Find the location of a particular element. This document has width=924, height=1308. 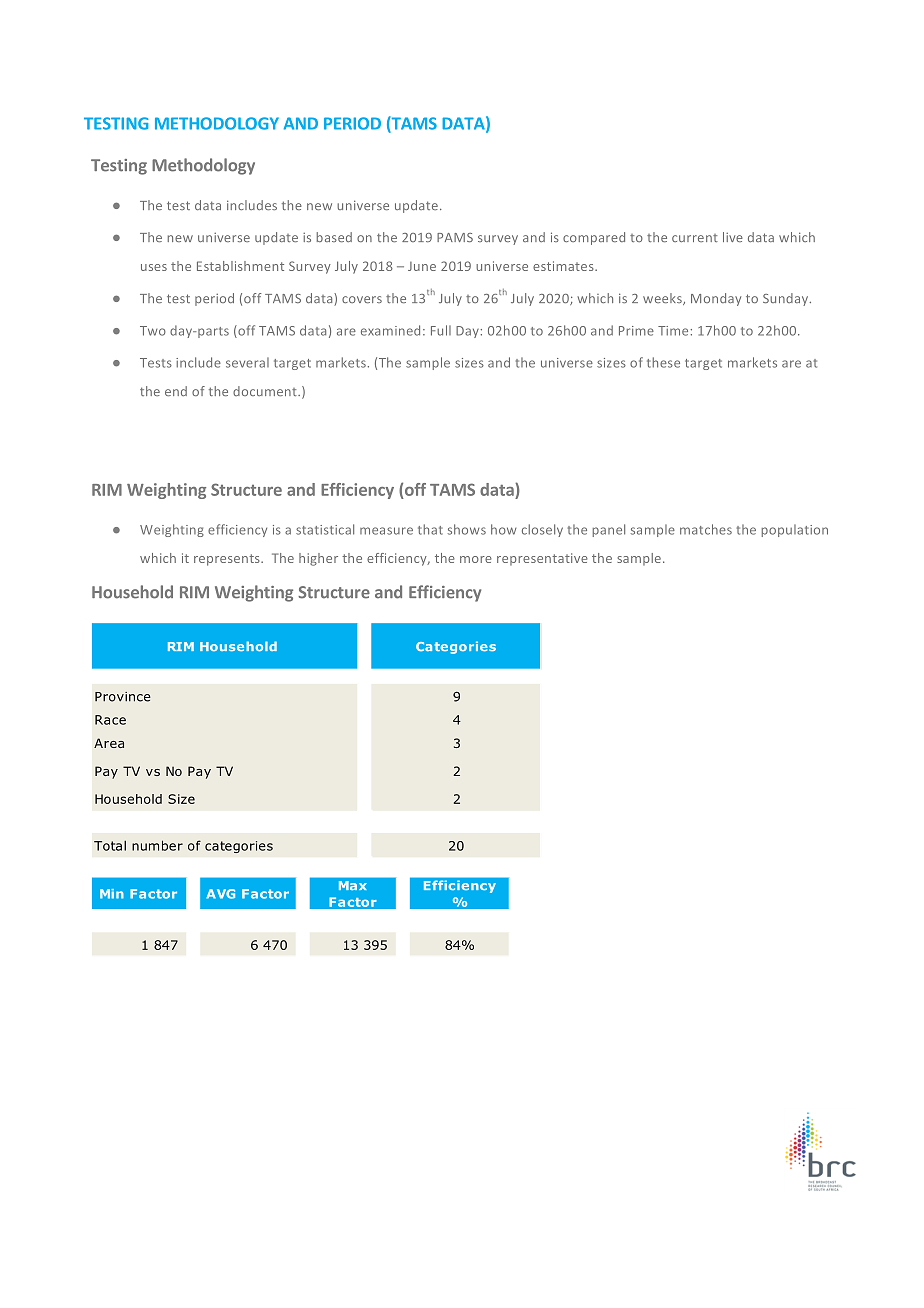

represents is located at coordinates (228, 560).
